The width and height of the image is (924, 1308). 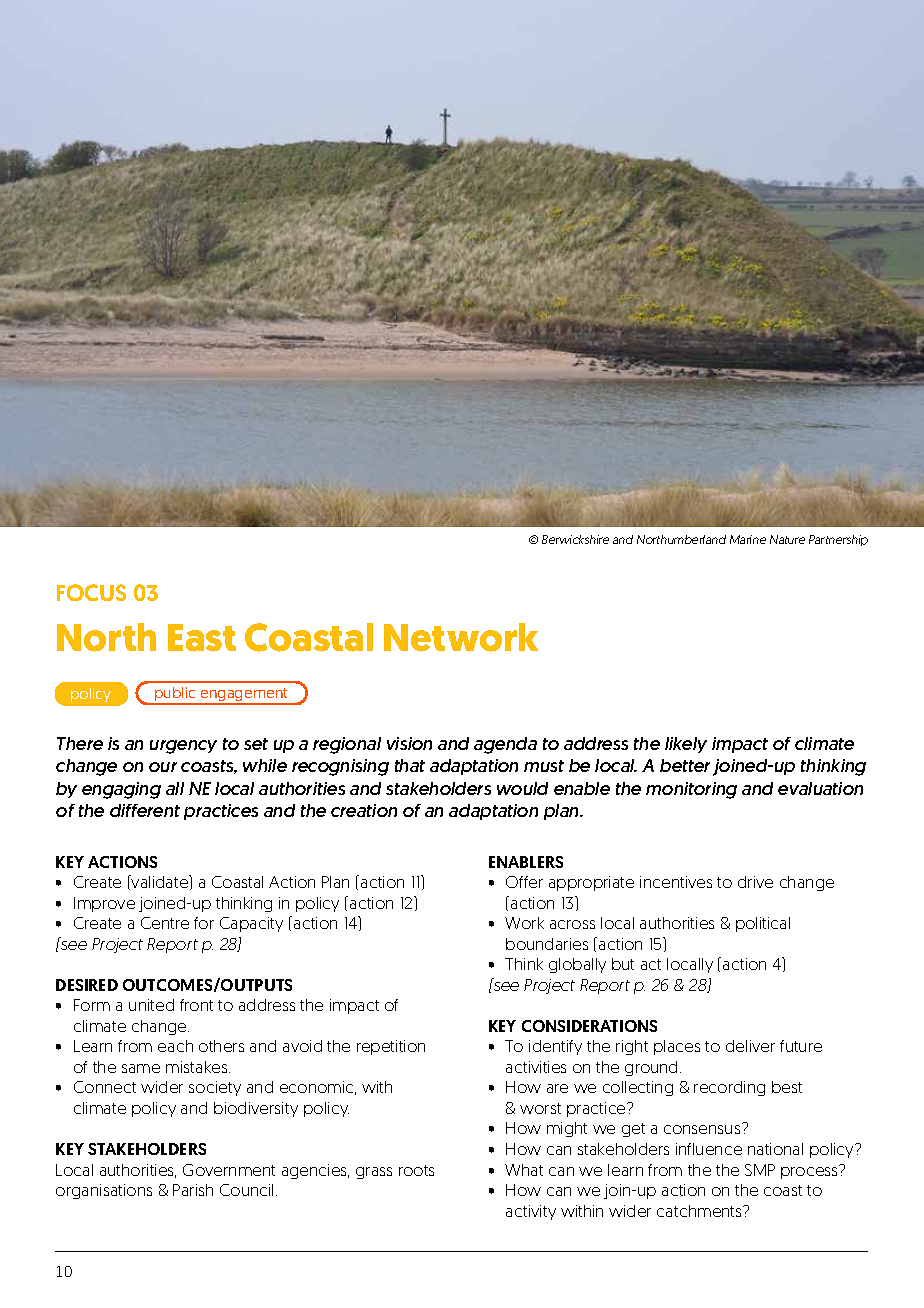 What do you see at coordinates (409, 743) in the image?
I see `vision` at bounding box center [409, 743].
